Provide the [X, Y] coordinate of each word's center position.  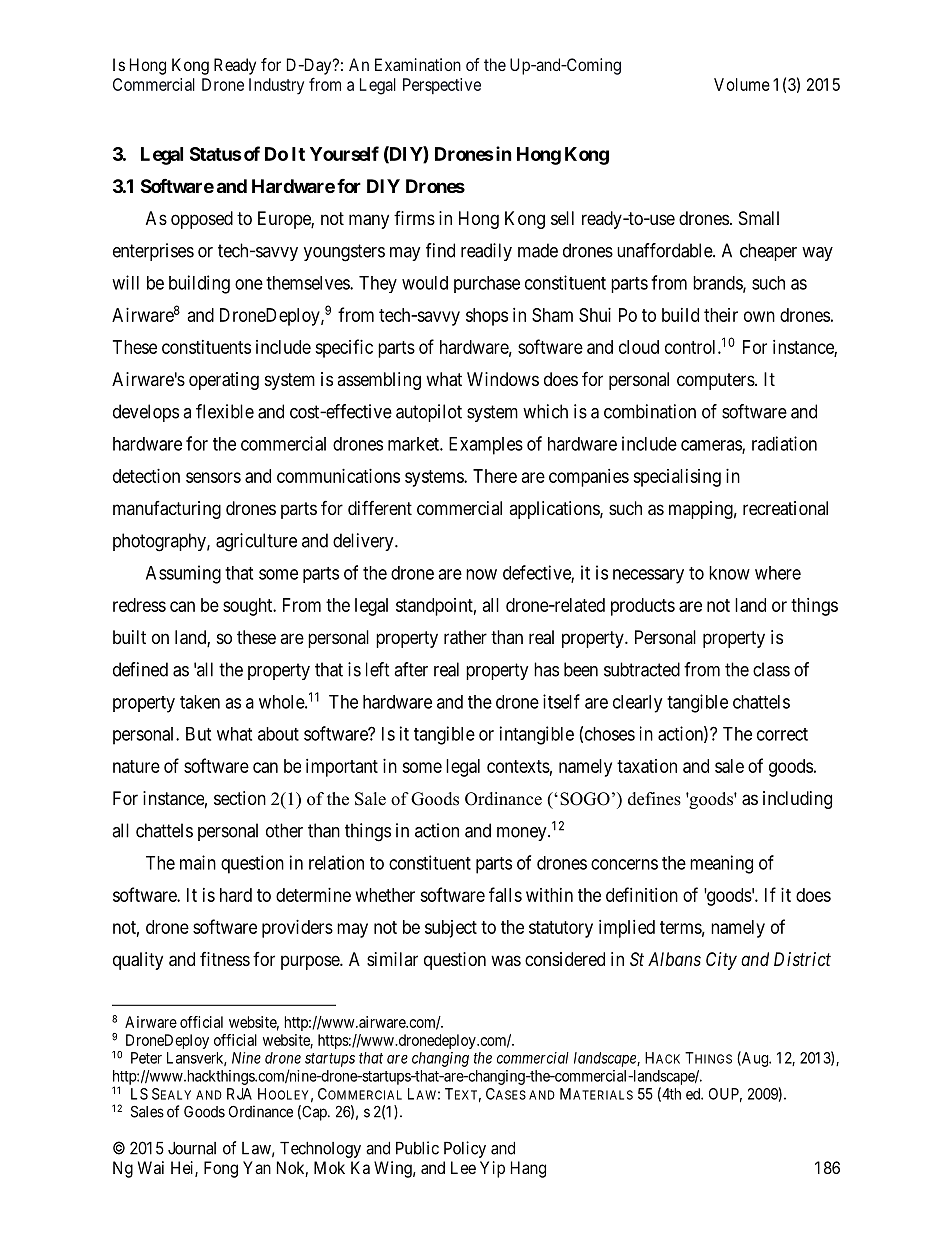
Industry [276, 86]
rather [465, 637]
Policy [465, 1149]
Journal [192, 1148]
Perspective [442, 86]
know [729, 573]
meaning [721, 864]
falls [505, 894]
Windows [503, 379]
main [198, 862]
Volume [742, 84]
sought [249, 607]
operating [224, 381]
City [721, 961]
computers [716, 381]
